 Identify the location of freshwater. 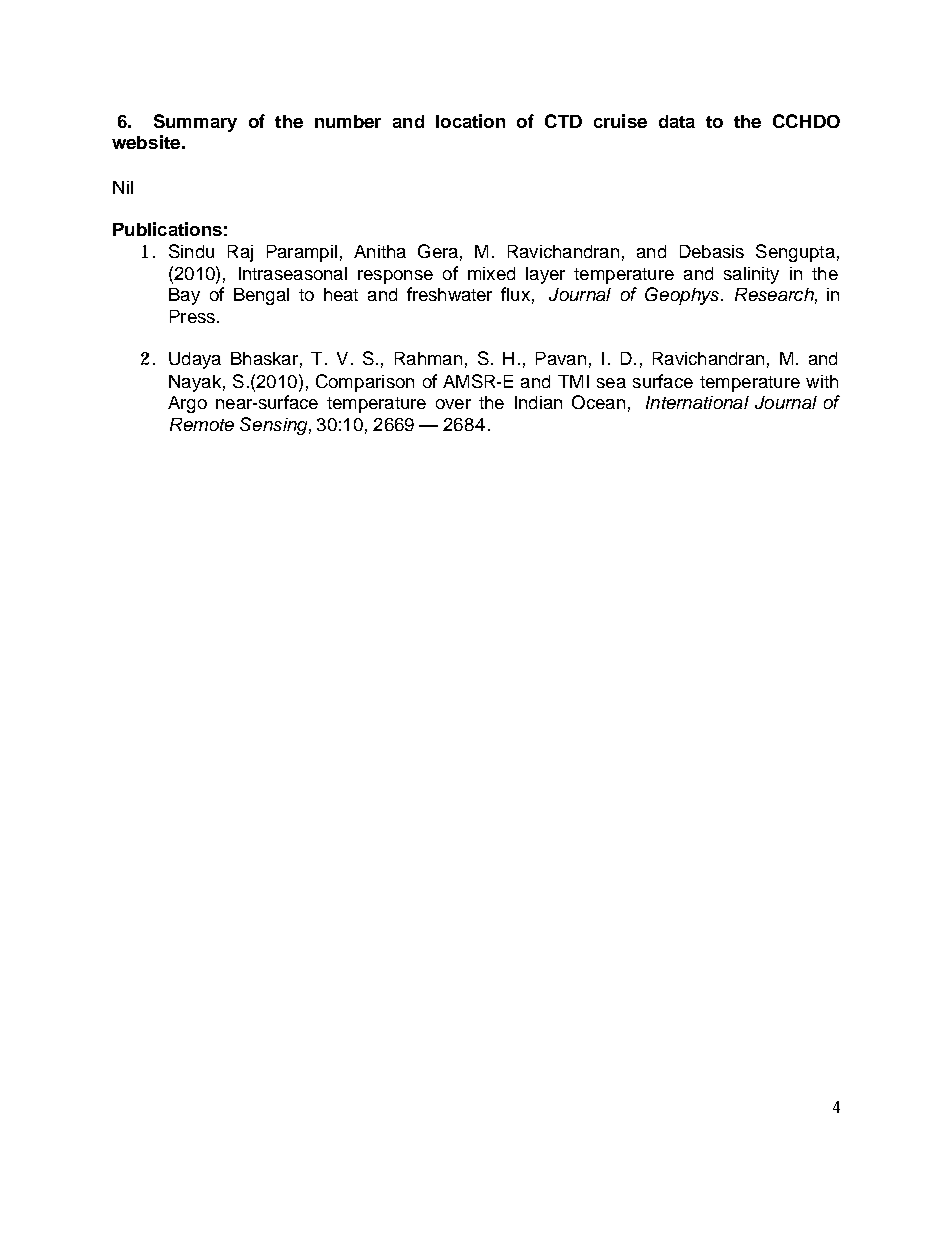
(449, 294).
